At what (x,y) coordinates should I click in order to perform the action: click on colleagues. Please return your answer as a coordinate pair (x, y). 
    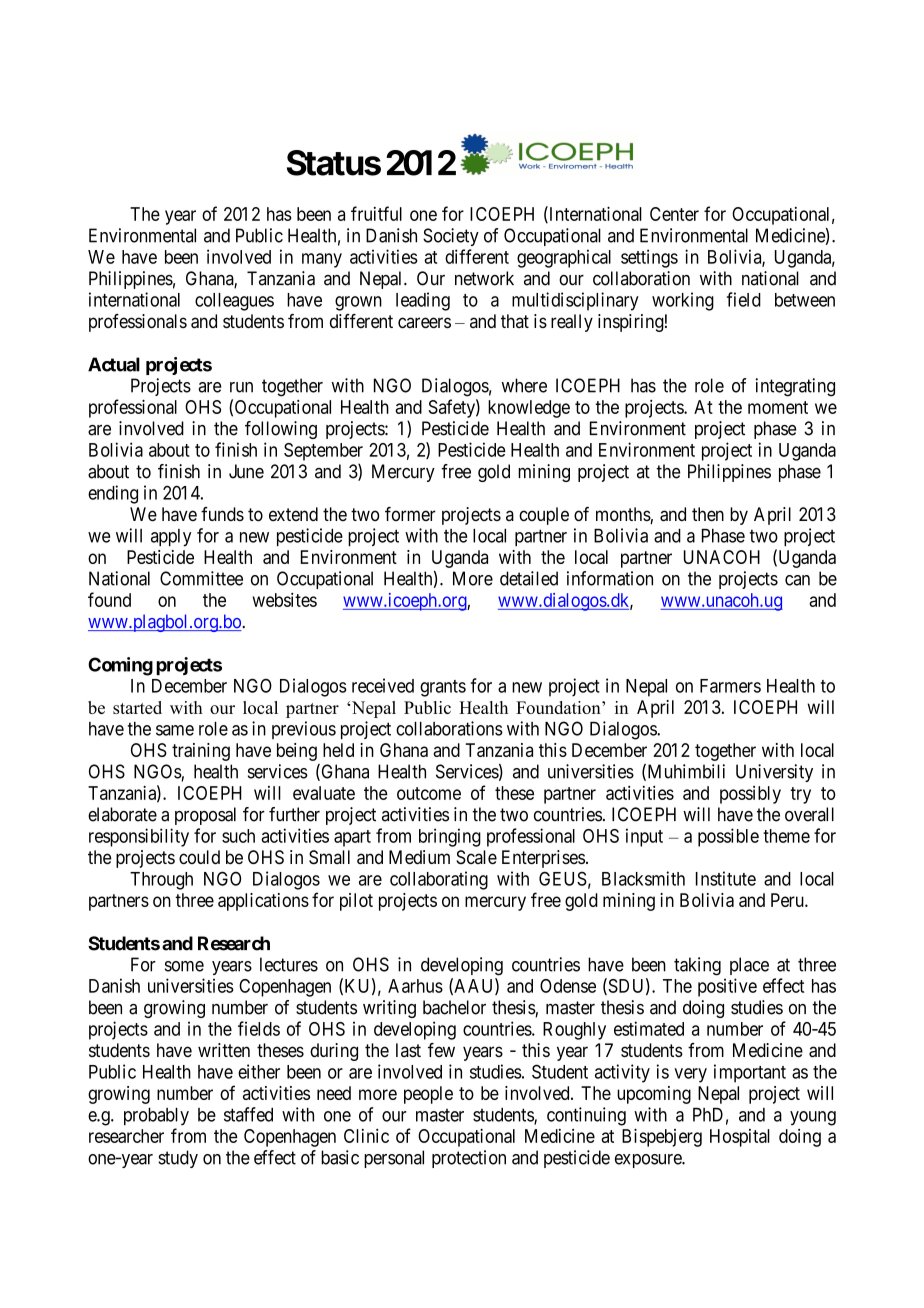
    Looking at the image, I should click on (234, 302).
